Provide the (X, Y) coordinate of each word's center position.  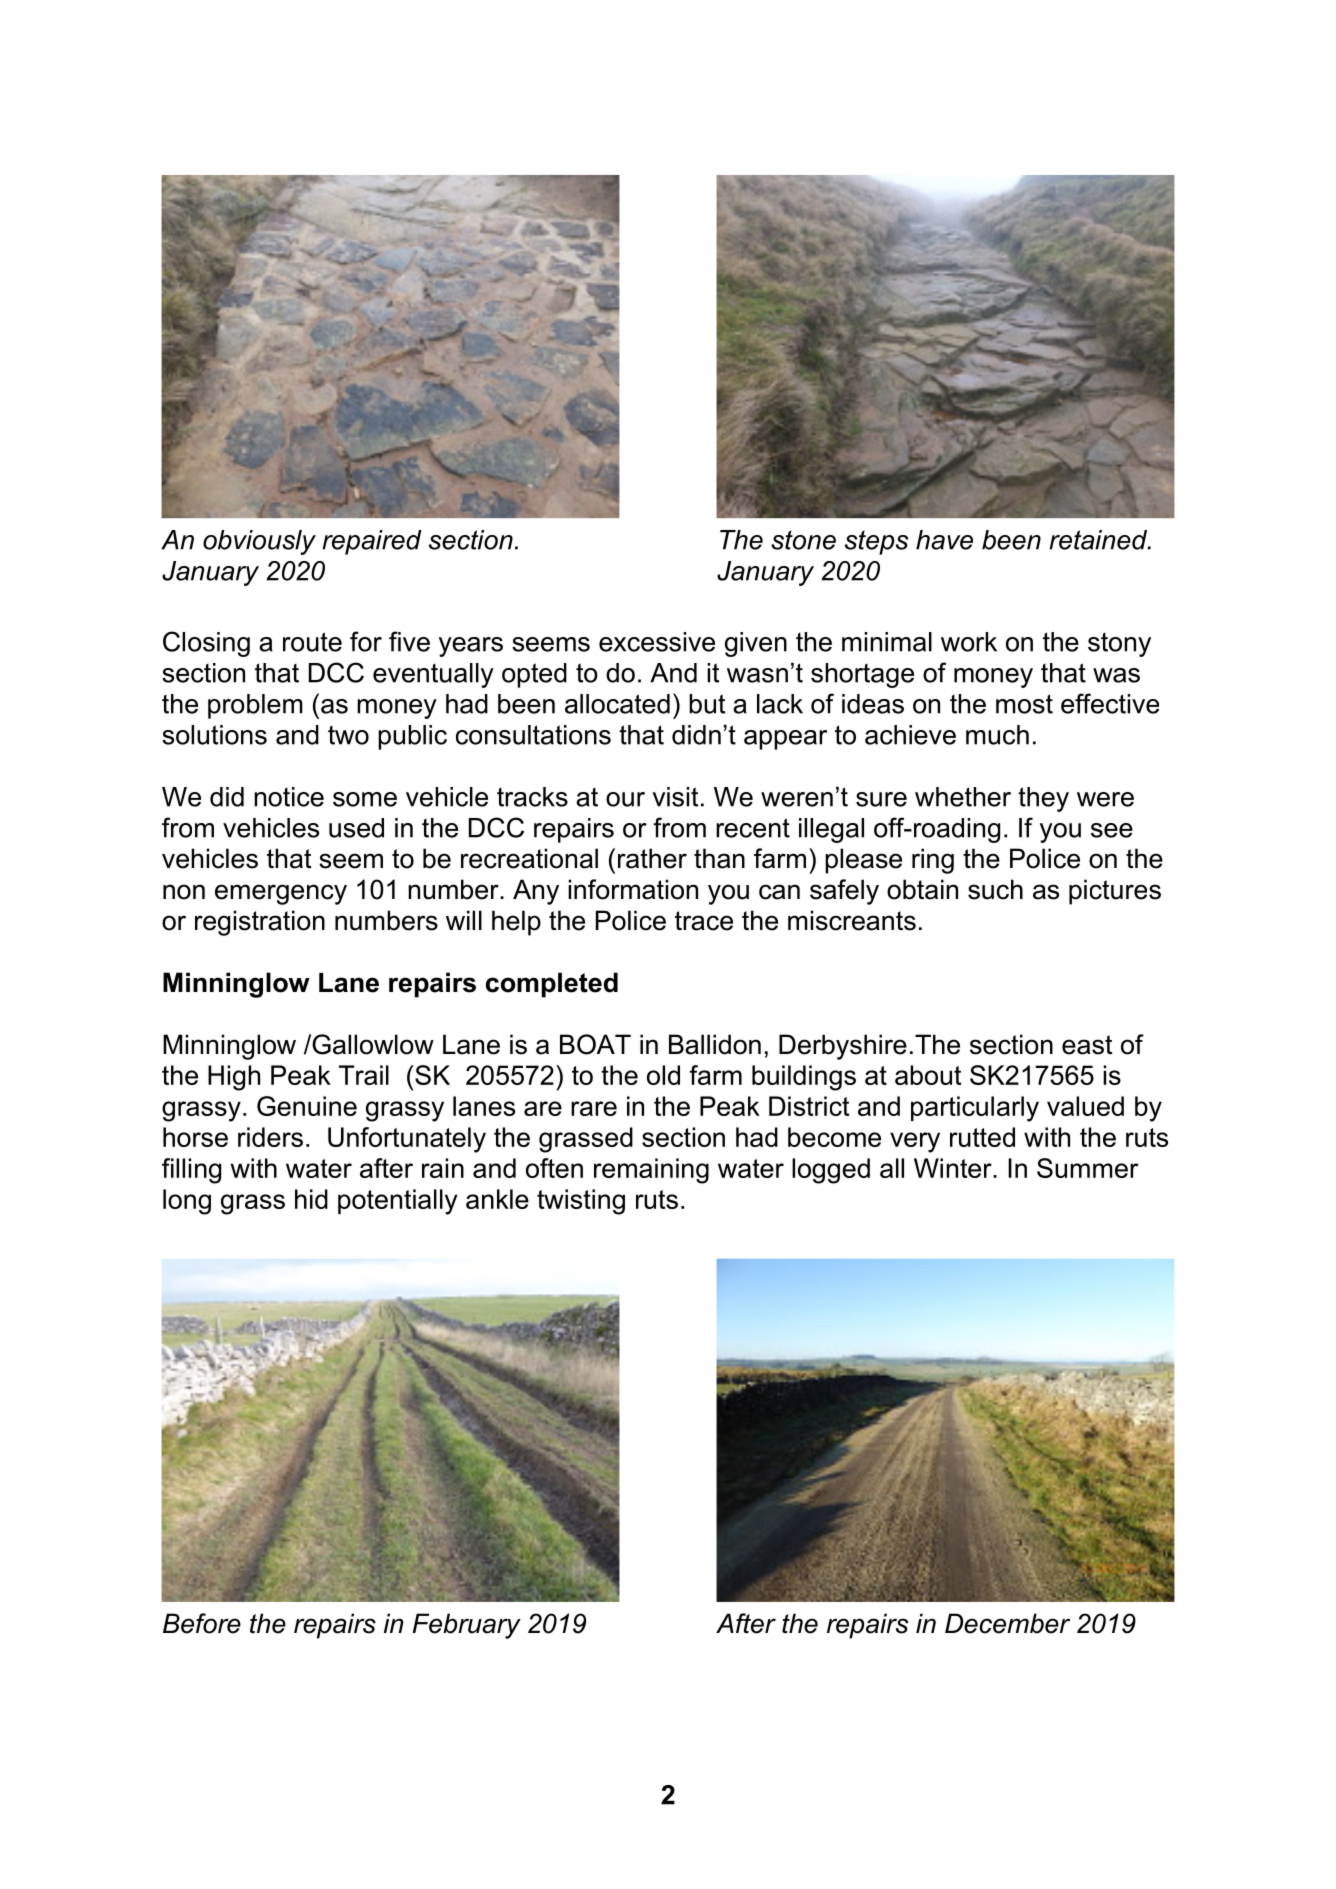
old (663, 1075)
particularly (975, 1109)
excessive (657, 642)
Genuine (307, 1106)
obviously (259, 542)
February (467, 1626)
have (944, 540)
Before (202, 1623)
